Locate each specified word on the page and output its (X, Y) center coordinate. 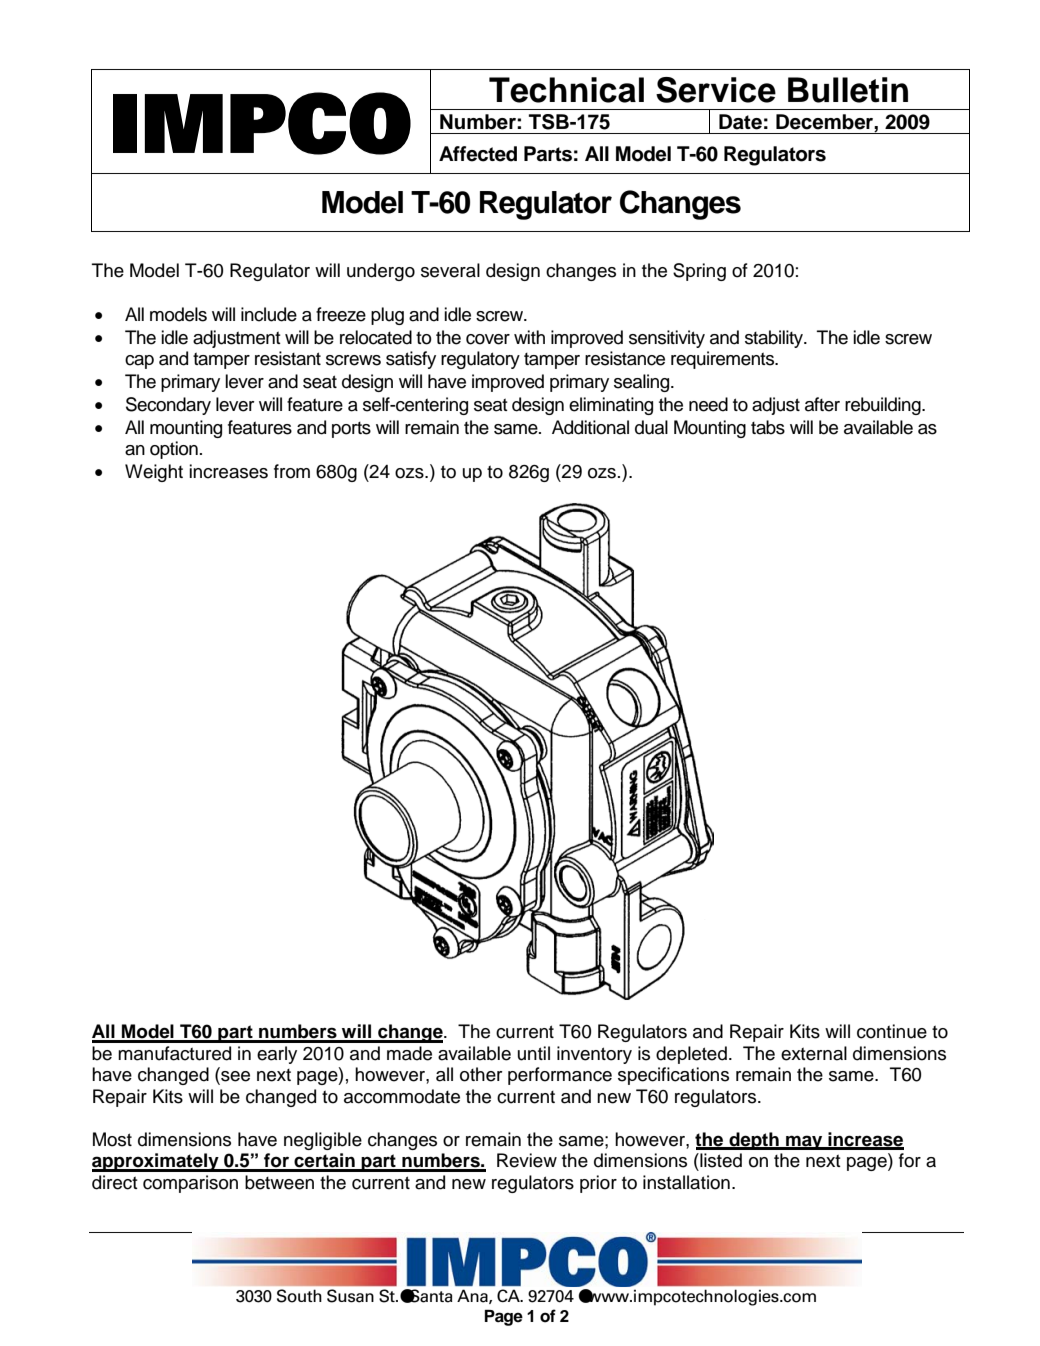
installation (686, 1182)
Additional (590, 427)
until (534, 1053)
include (269, 314)
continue (892, 1031)
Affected (478, 154)
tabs (768, 427)
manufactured (174, 1053)
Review (527, 1160)
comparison (190, 1184)
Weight (154, 473)
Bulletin (848, 90)
